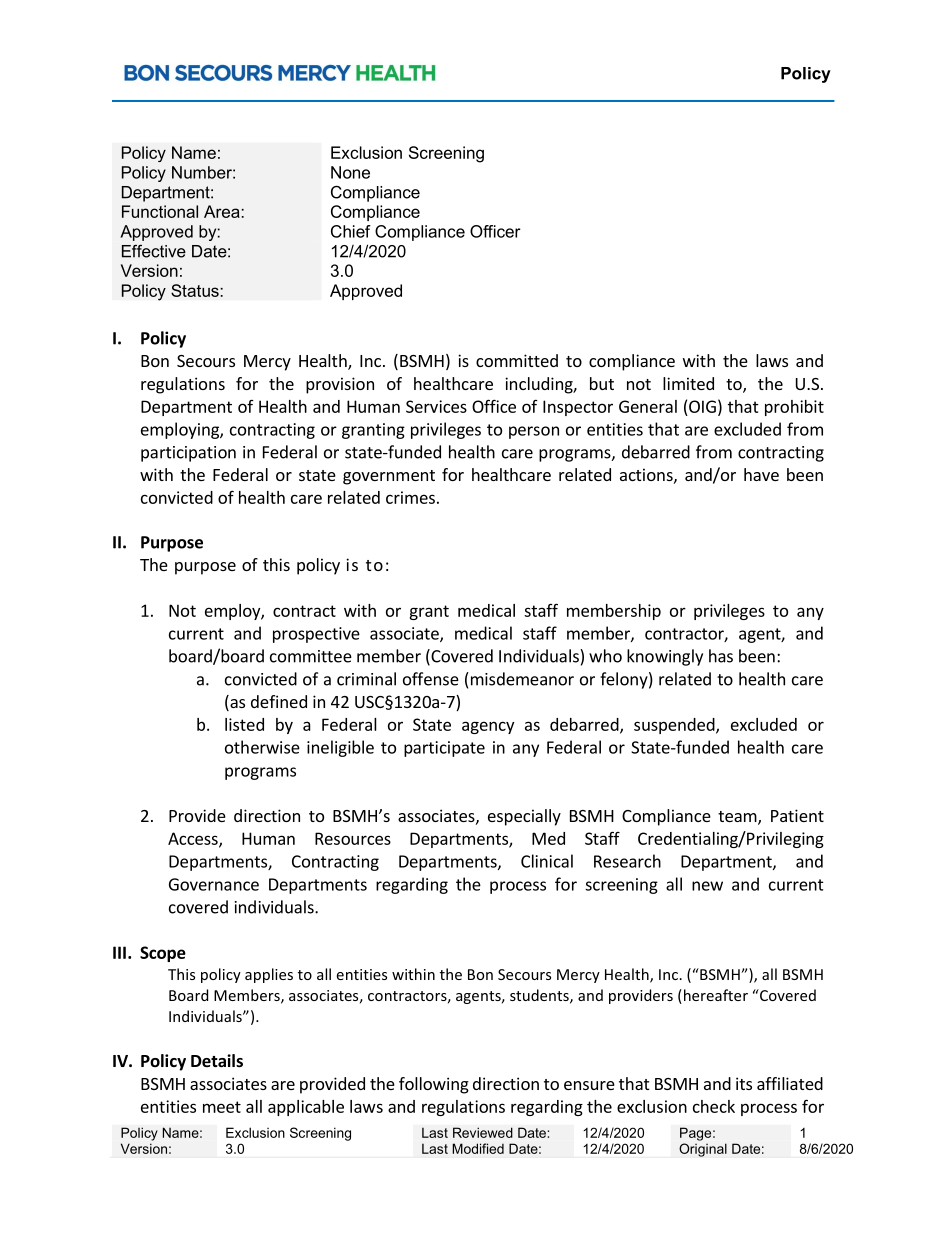 This screenshot has width=952, height=1233. I want to click on meet, so click(222, 1107).
